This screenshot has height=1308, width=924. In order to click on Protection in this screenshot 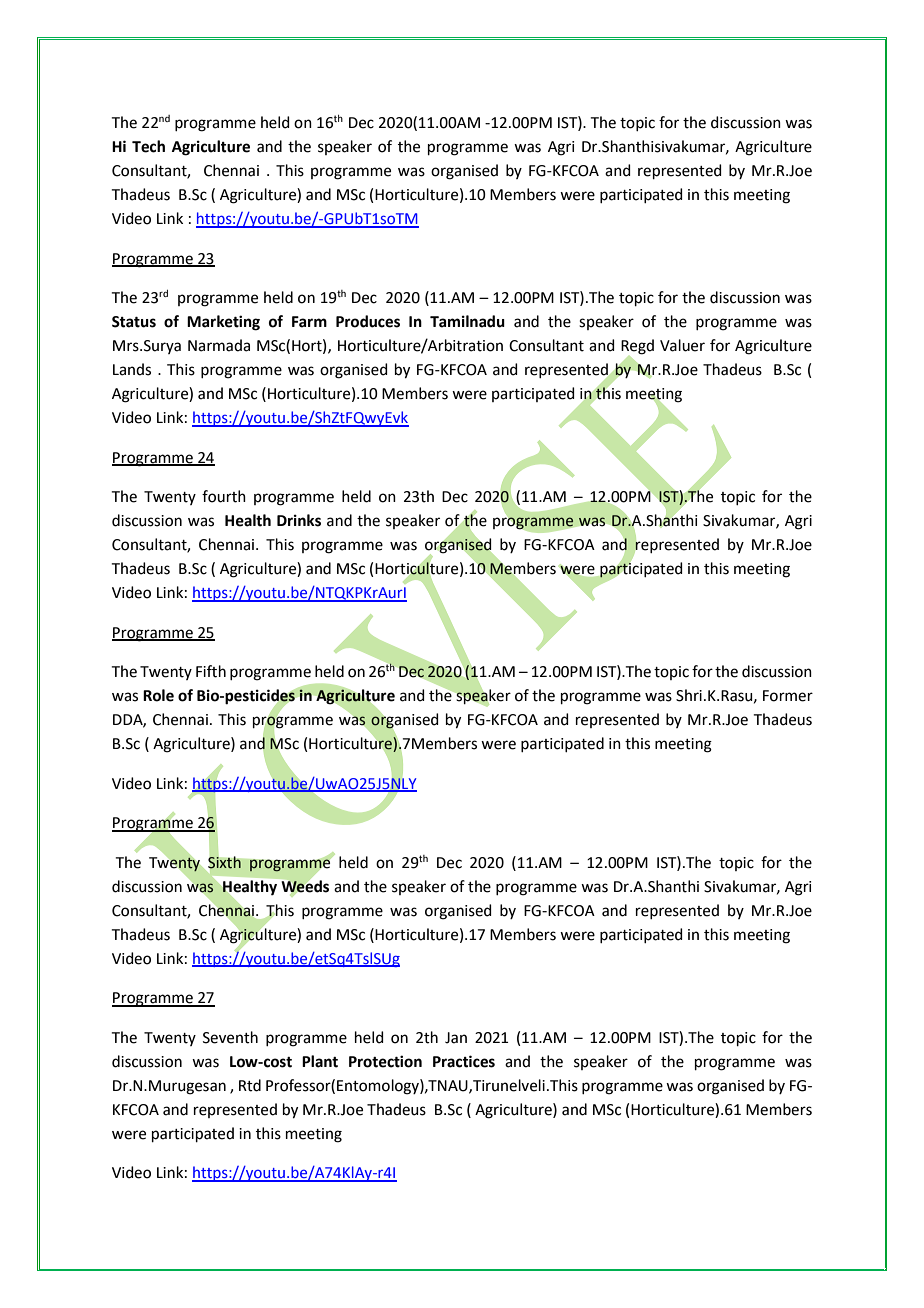, I will do `click(385, 1061)`.
